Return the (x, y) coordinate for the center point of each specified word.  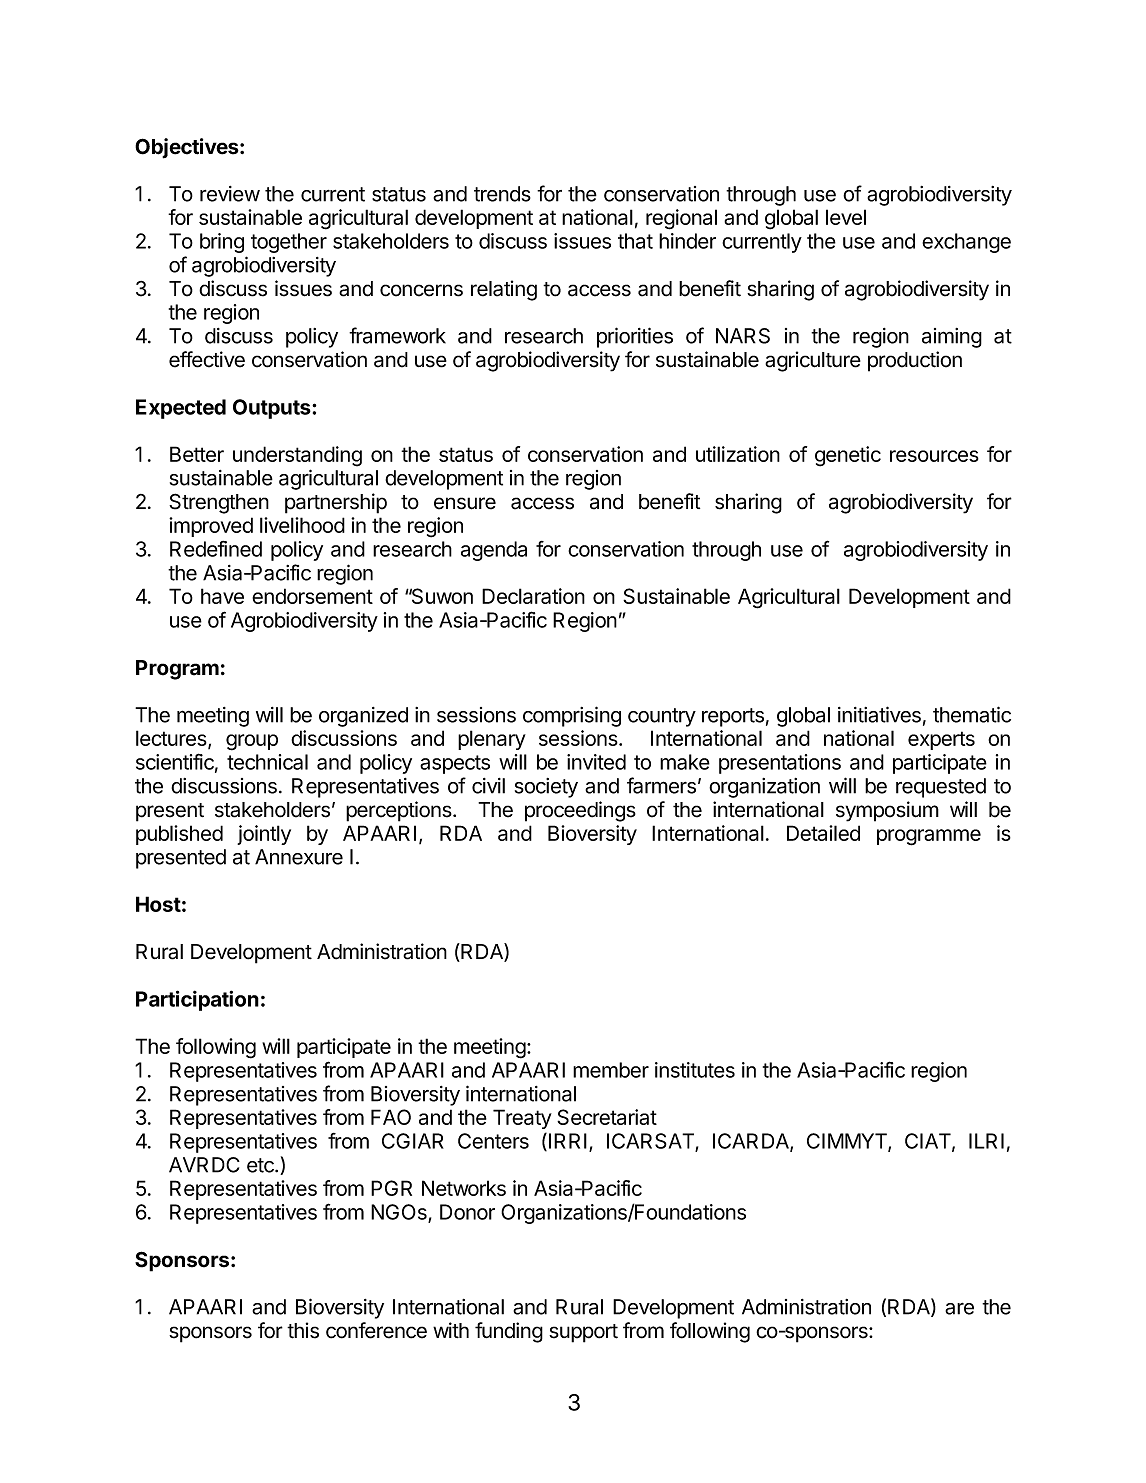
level (846, 217)
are (959, 1309)
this (303, 1330)
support (583, 1333)
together (289, 243)
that (635, 241)
